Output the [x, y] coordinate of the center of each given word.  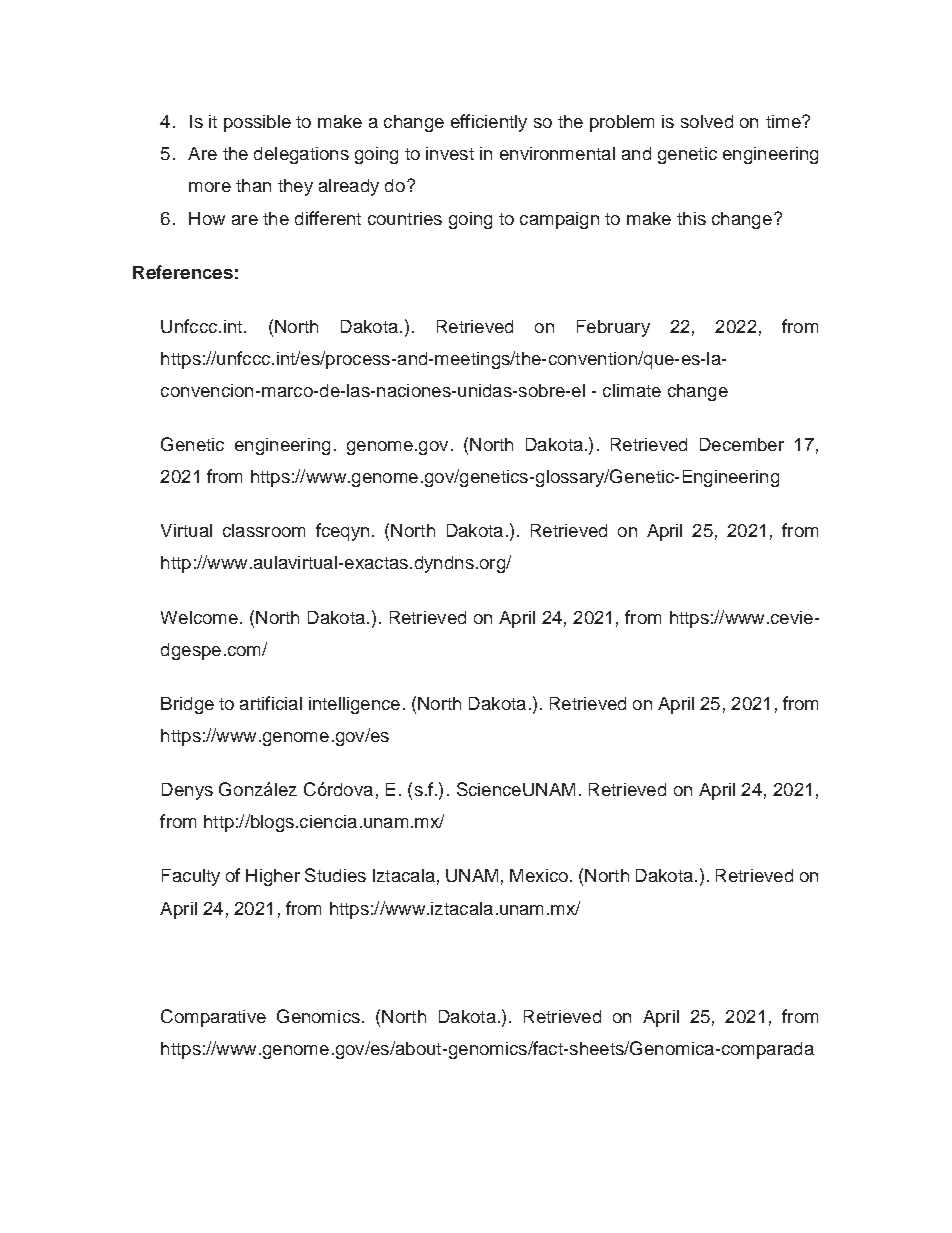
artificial [271, 703]
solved [707, 121]
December [742, 444]
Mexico [539, 875]
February [613, 328]
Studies [335, 875]
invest [450, 153]
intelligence [354, 705]
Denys [187, 791]
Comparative [213, 1018]
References [183, 272]
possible [257, 123]
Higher [273, 877]
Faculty [191, 877]
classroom [264, 530]
